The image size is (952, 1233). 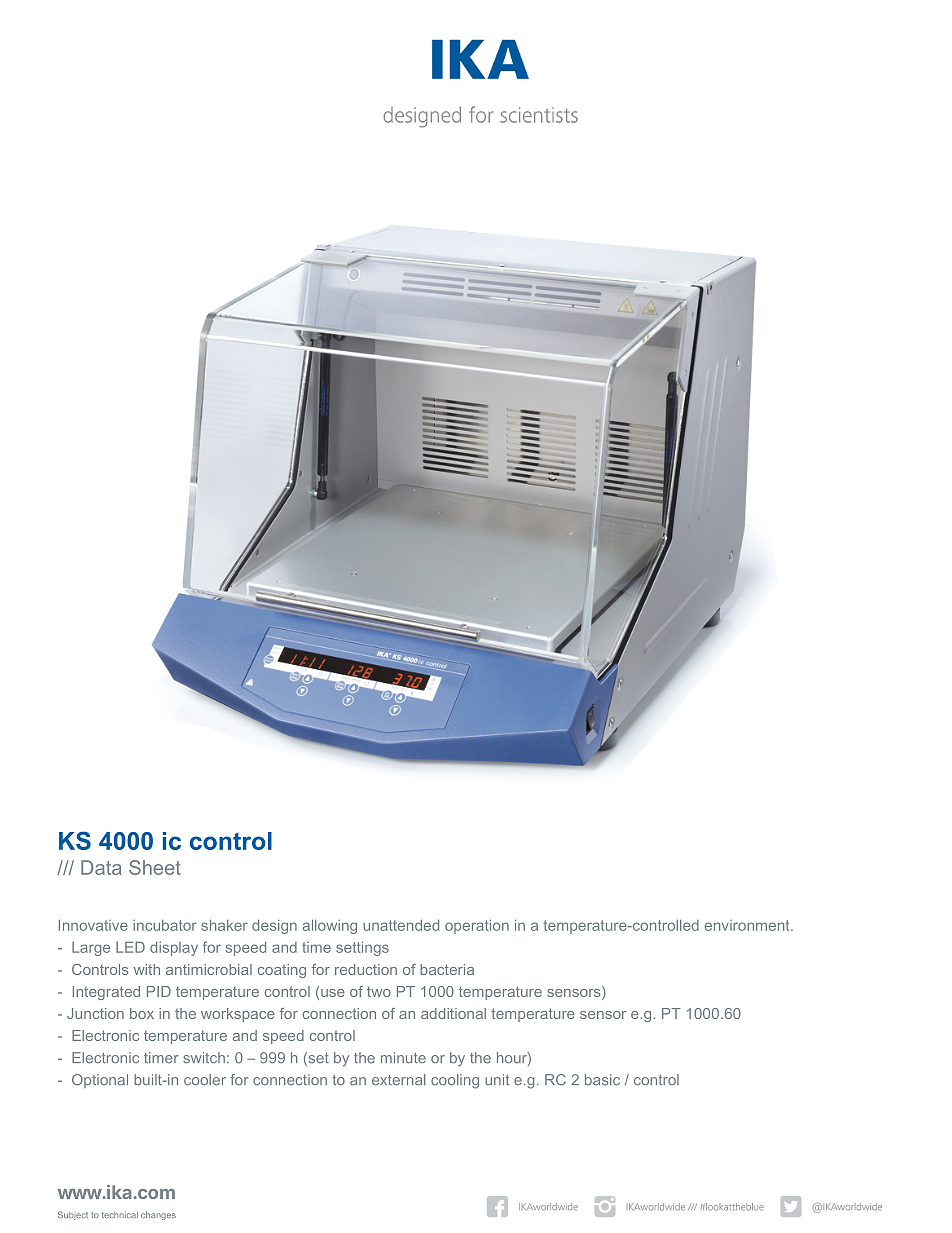 I want to click on Sheet, so click(x=155, y=867).
